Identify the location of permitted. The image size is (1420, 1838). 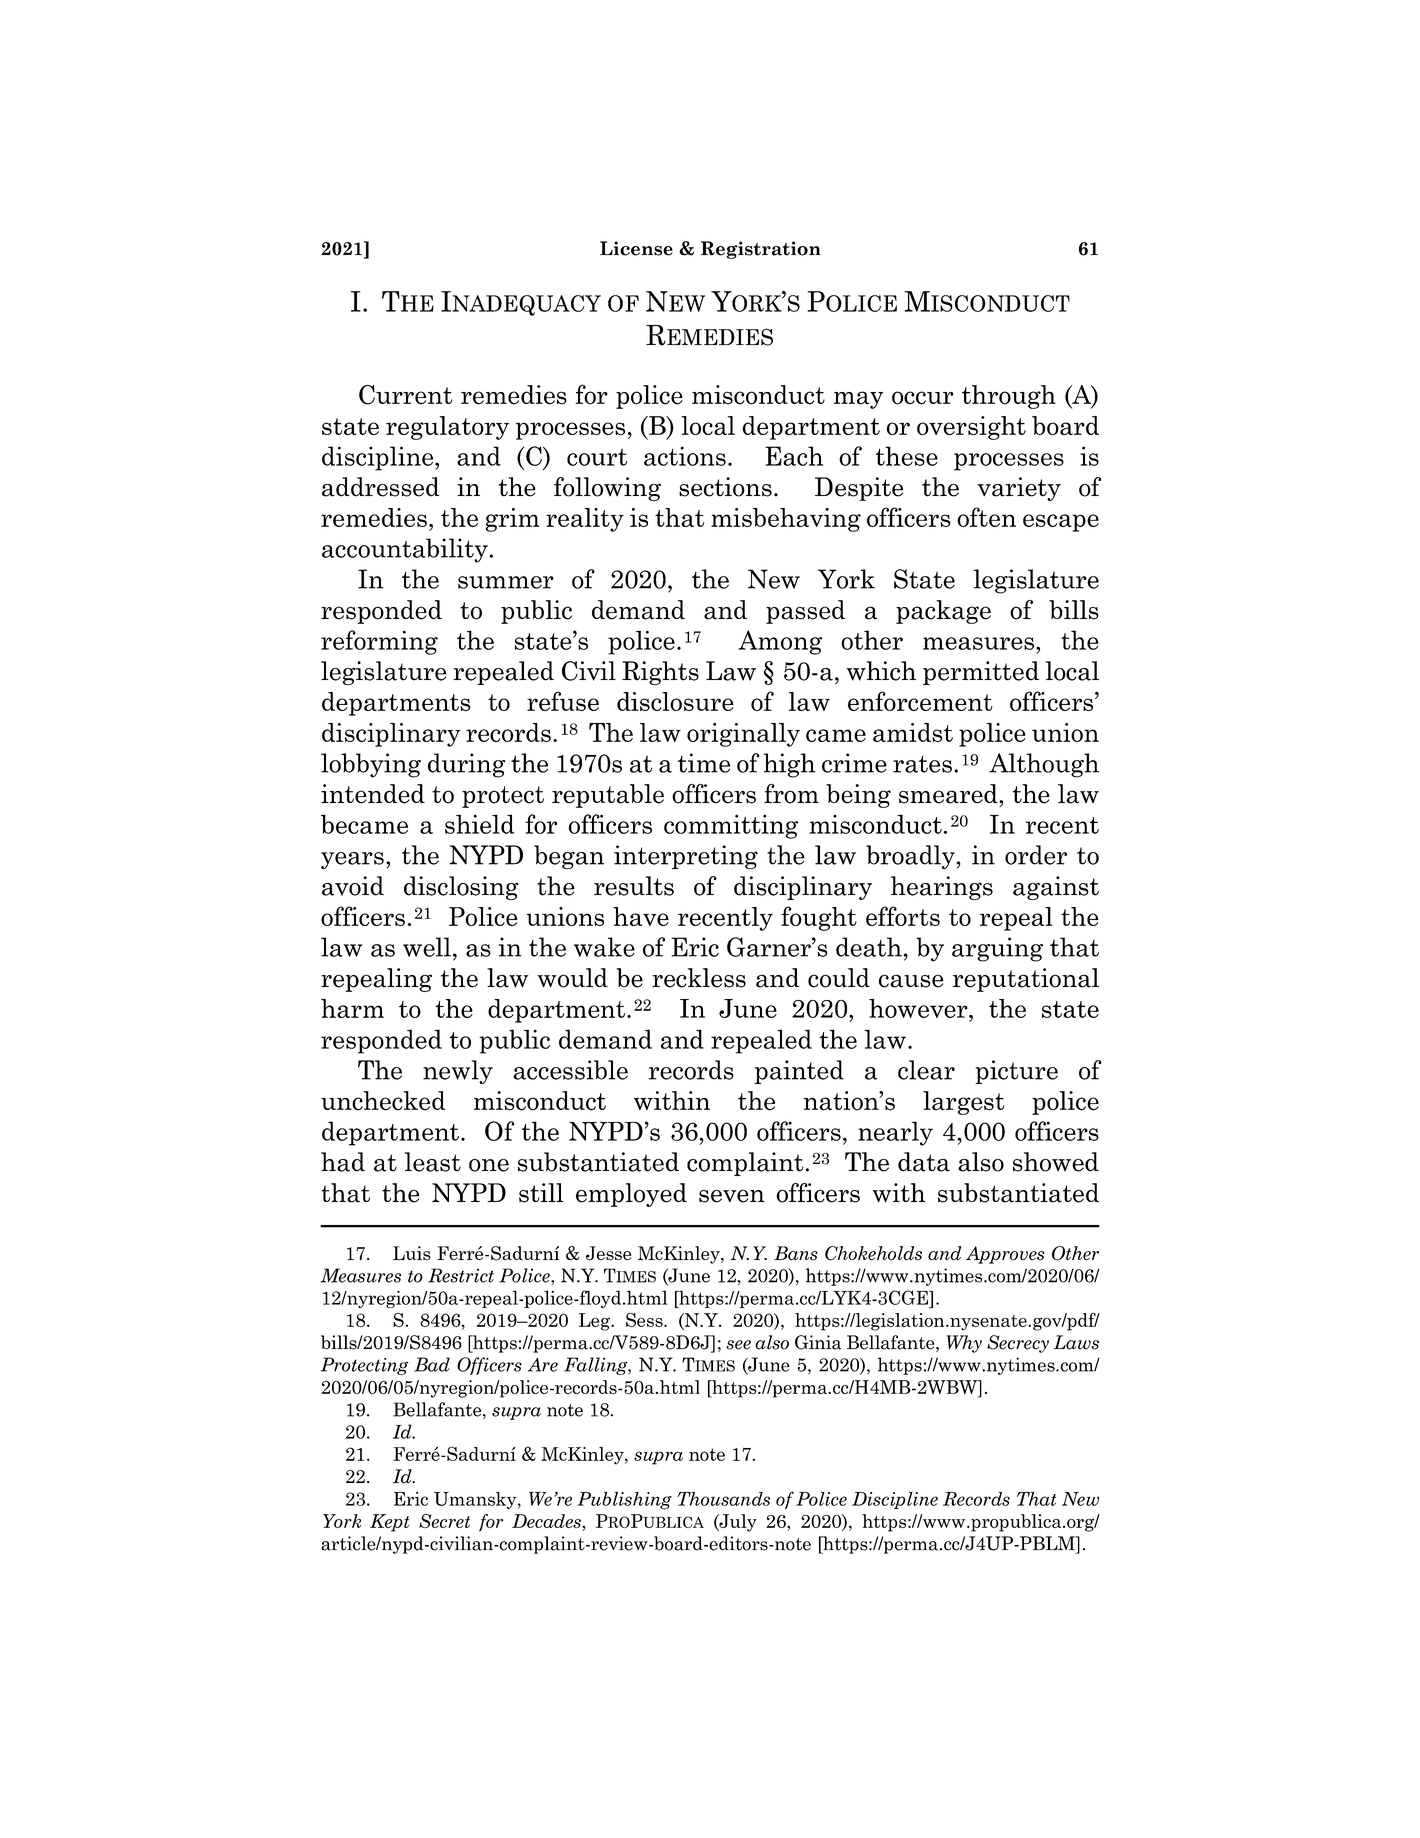
(981, 673).
